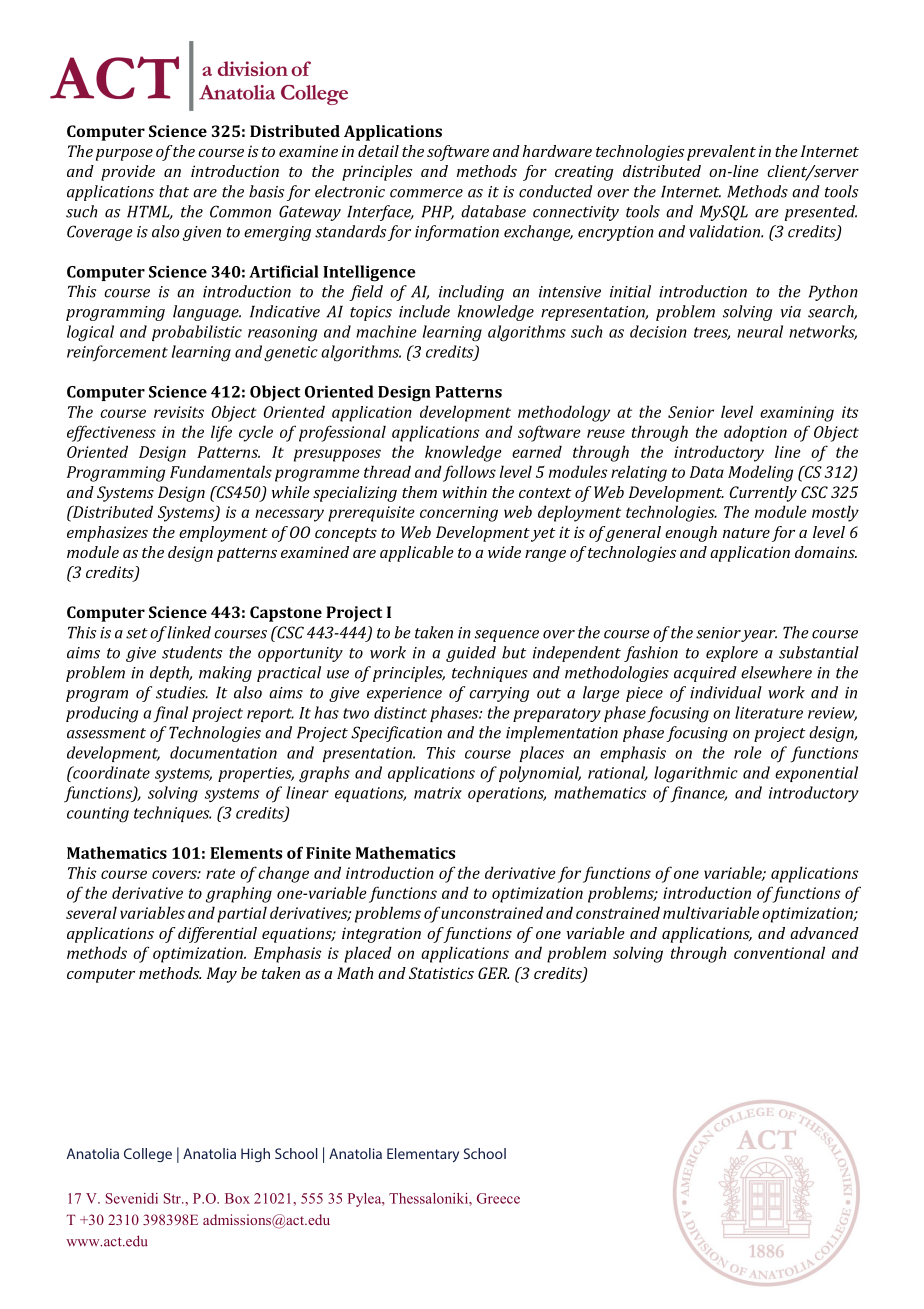 The height and width of the page is (1309, 924). What do you see at coordinates (217, 935) in the page?
I see `differential` at bounding box center [217, 935].
